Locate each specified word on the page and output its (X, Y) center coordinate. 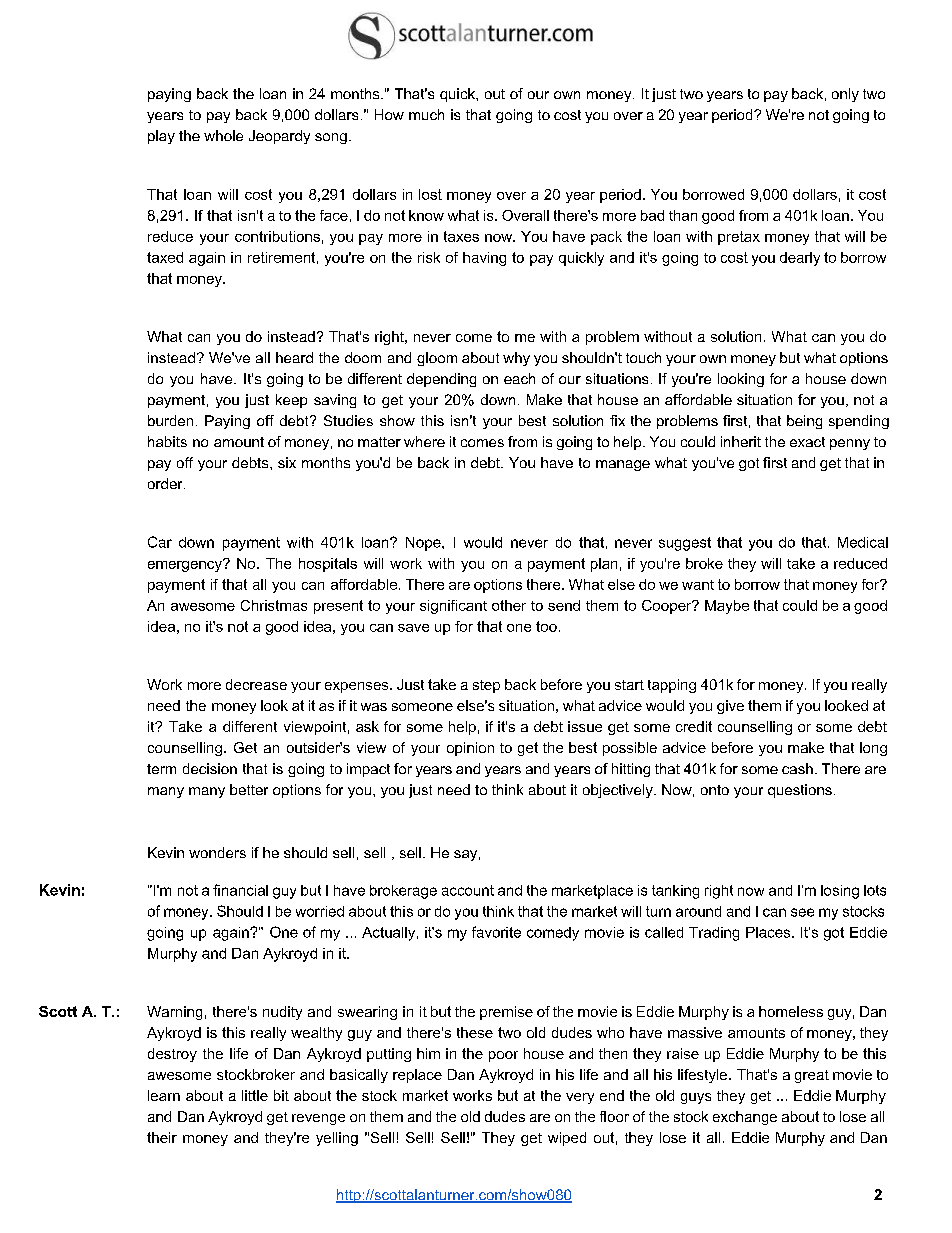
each (519, 378)
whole (223, 135)
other (509, 605)
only (845, 95)
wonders (217, 852)
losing (840, 892)
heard (294, 357)
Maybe (727, 607)
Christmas (274, 605)
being (804, 422)
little (255, 1095)
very (580, 1098)
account (468, 890)
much (426, 114)
